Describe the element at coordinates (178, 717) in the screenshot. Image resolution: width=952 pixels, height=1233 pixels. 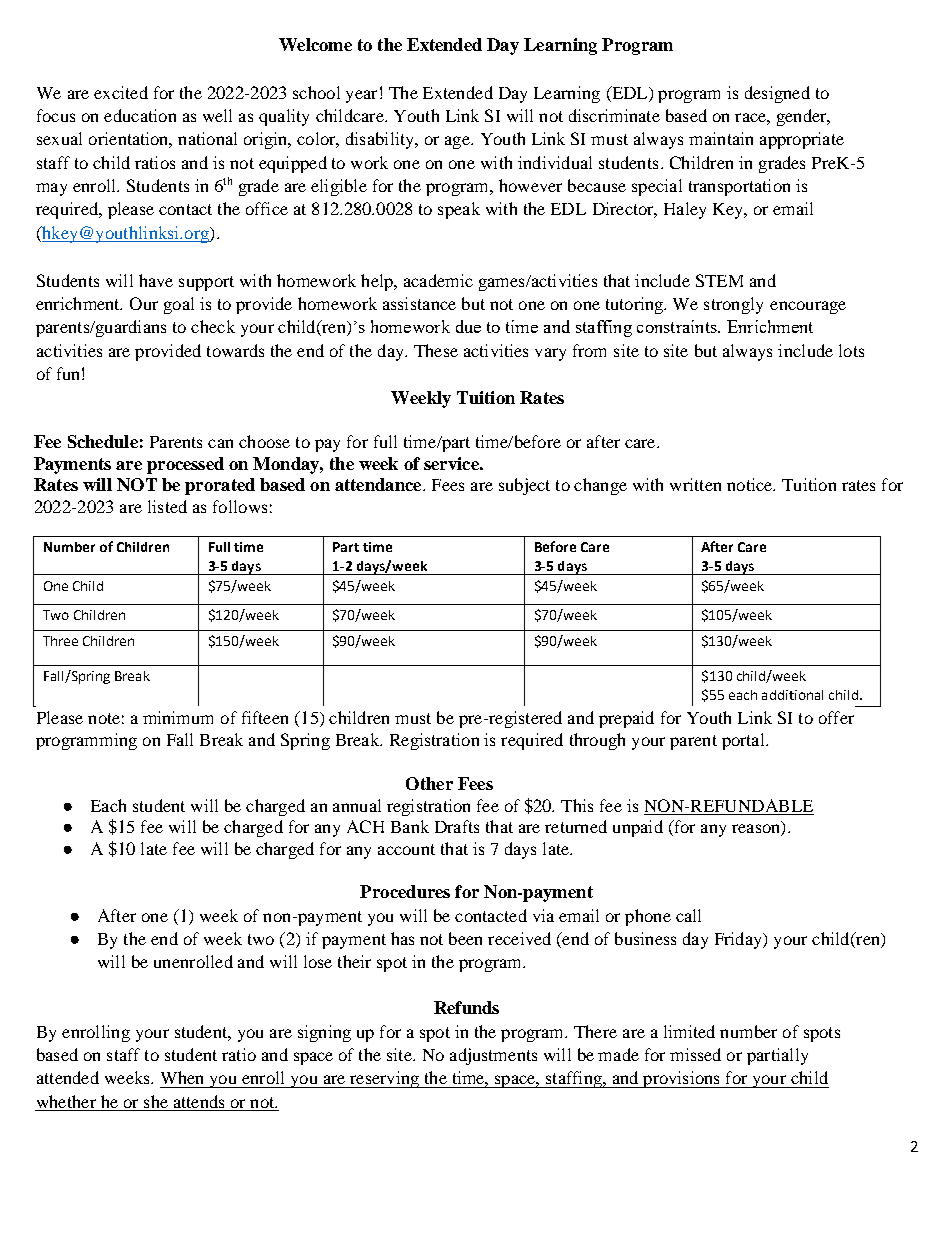
I see `minimum` at that location.
